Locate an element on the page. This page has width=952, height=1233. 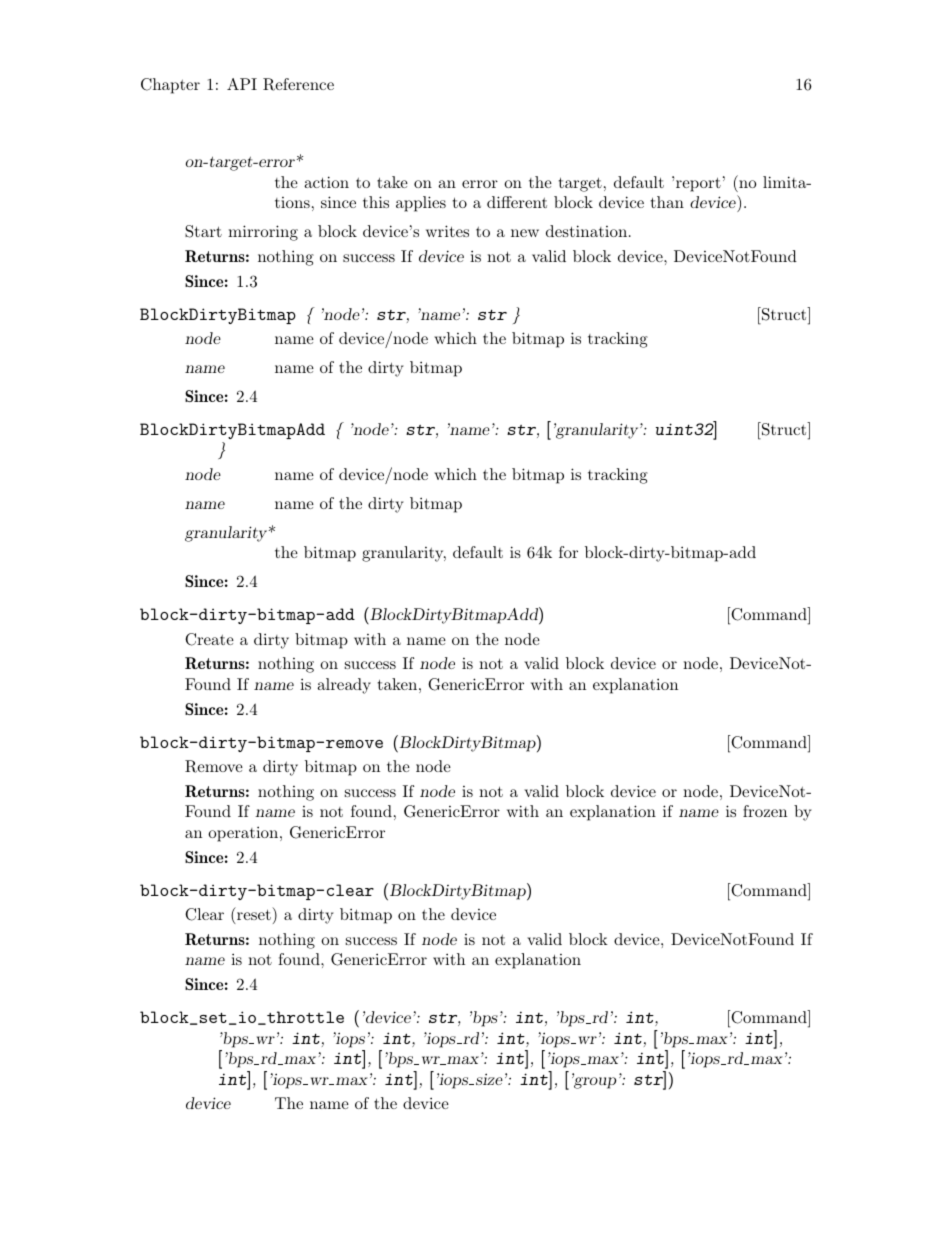
destination is located at coordinates (586, 231).
